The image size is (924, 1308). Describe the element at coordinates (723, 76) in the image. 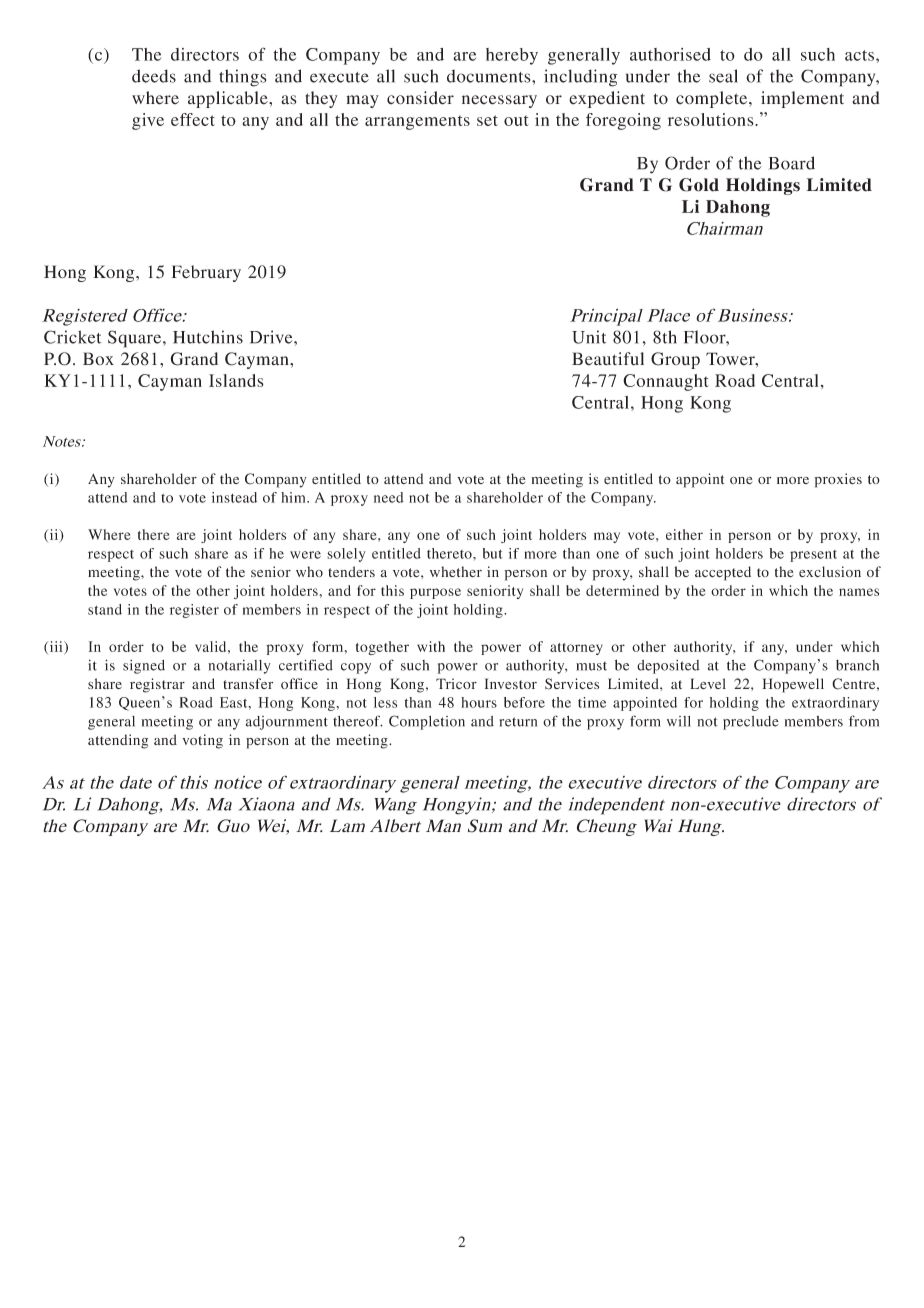

I see `seal` at that location.
